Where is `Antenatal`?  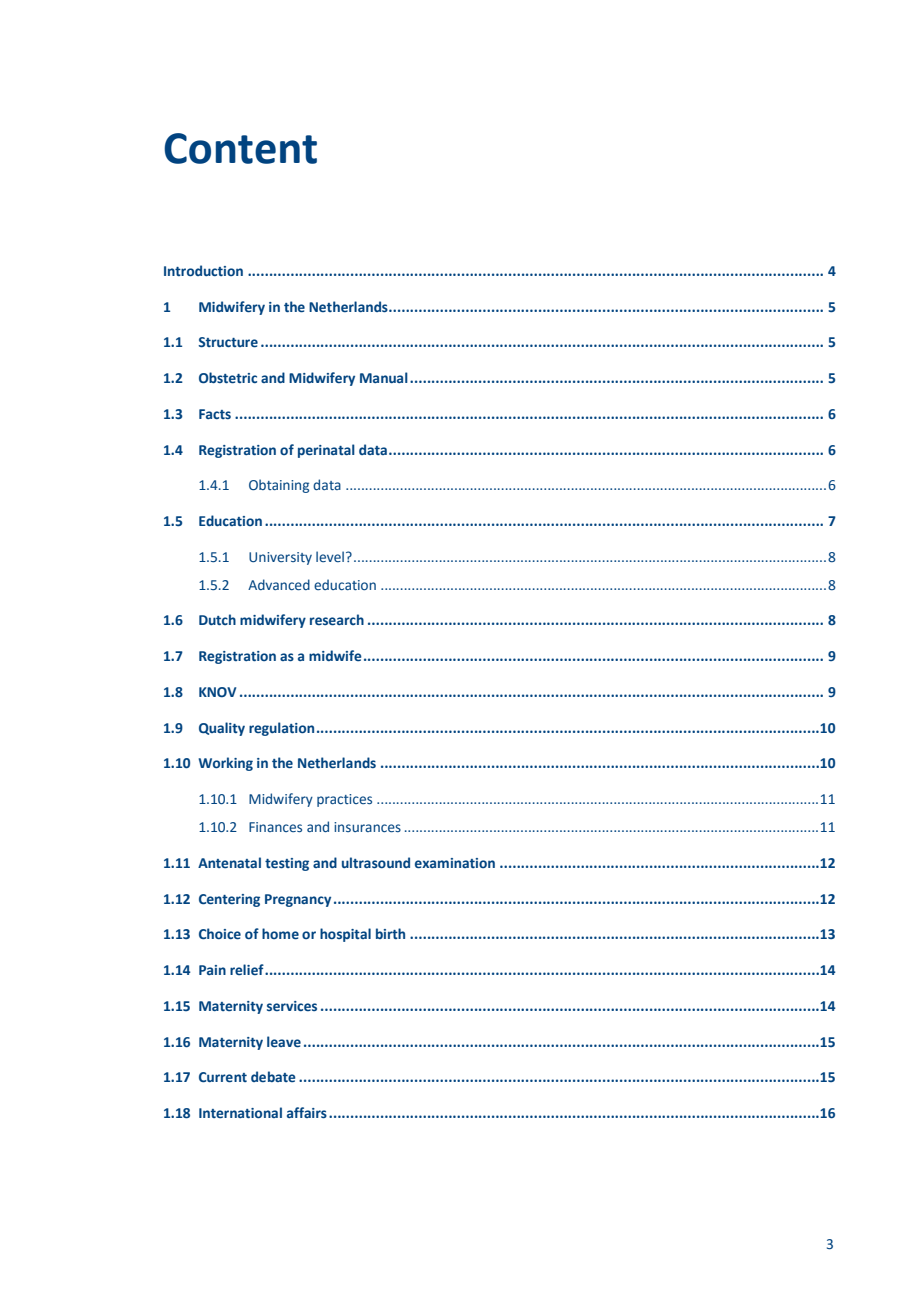 Antenatal is located at coordinates (229, 862).
